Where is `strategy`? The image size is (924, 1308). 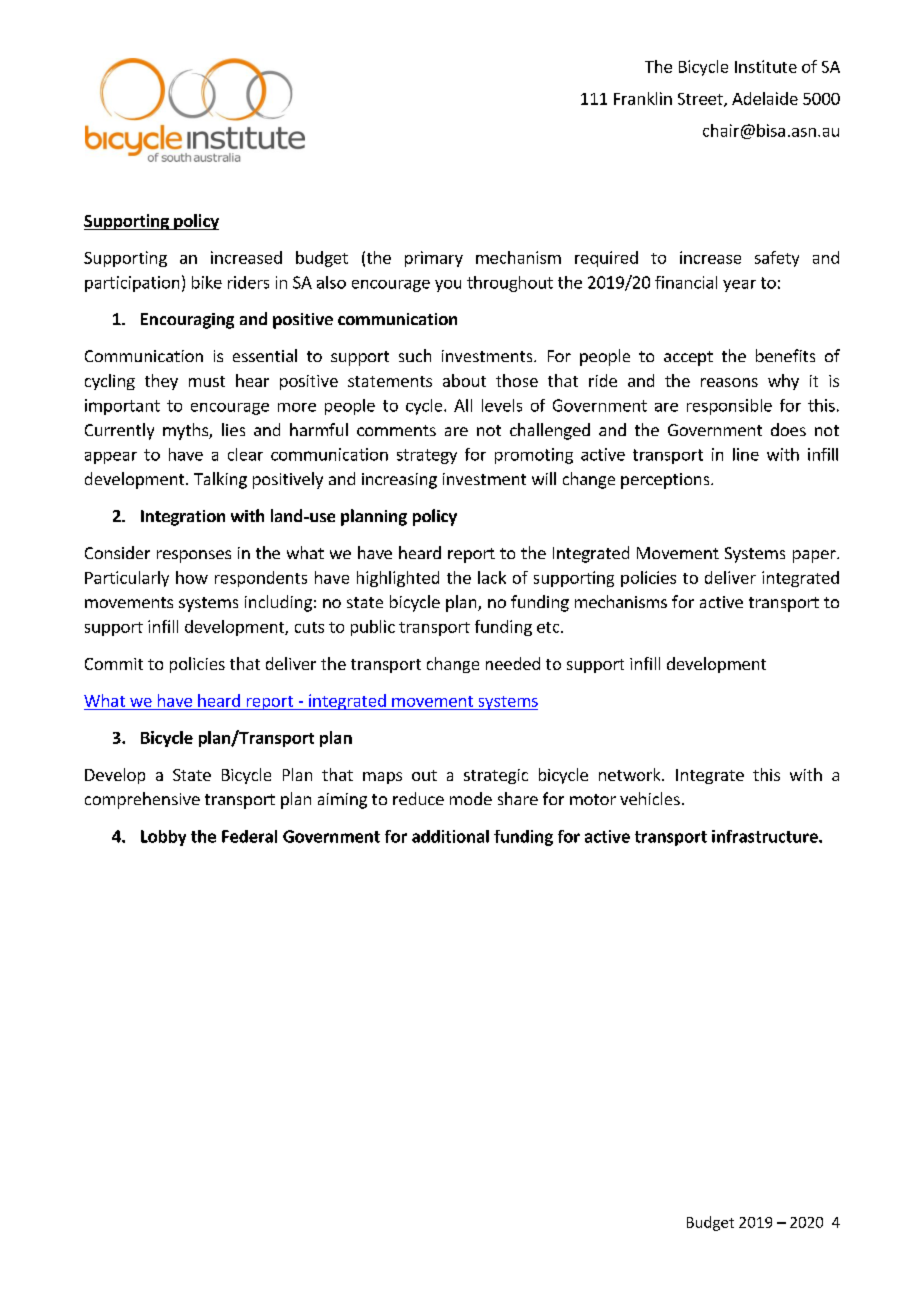
strategy is located at coordinates (427, 456).
